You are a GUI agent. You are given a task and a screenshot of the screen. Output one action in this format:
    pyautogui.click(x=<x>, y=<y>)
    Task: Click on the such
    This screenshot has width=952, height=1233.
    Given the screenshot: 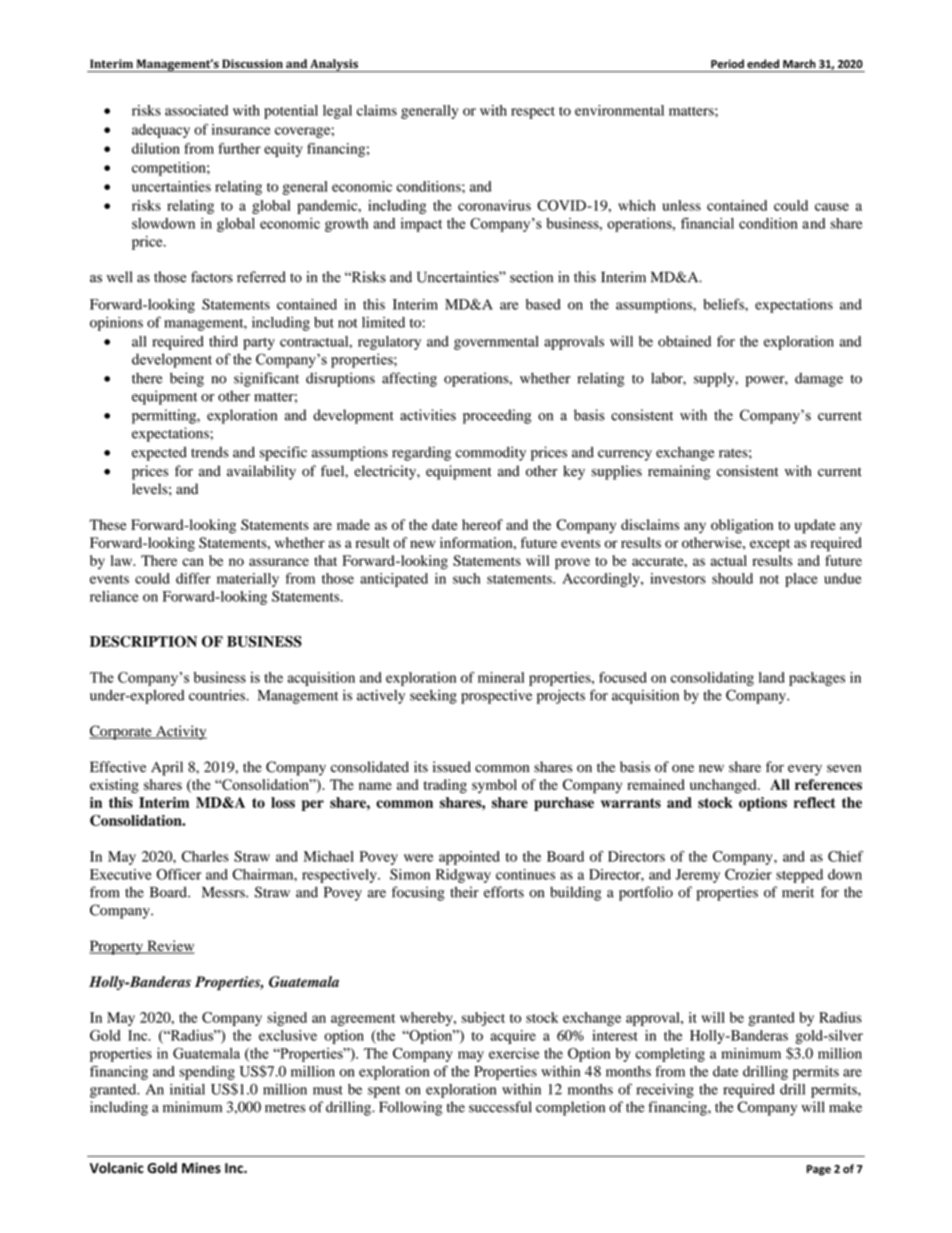 What is the action you would take?
    pyautogui.click(x=466, y=578)
